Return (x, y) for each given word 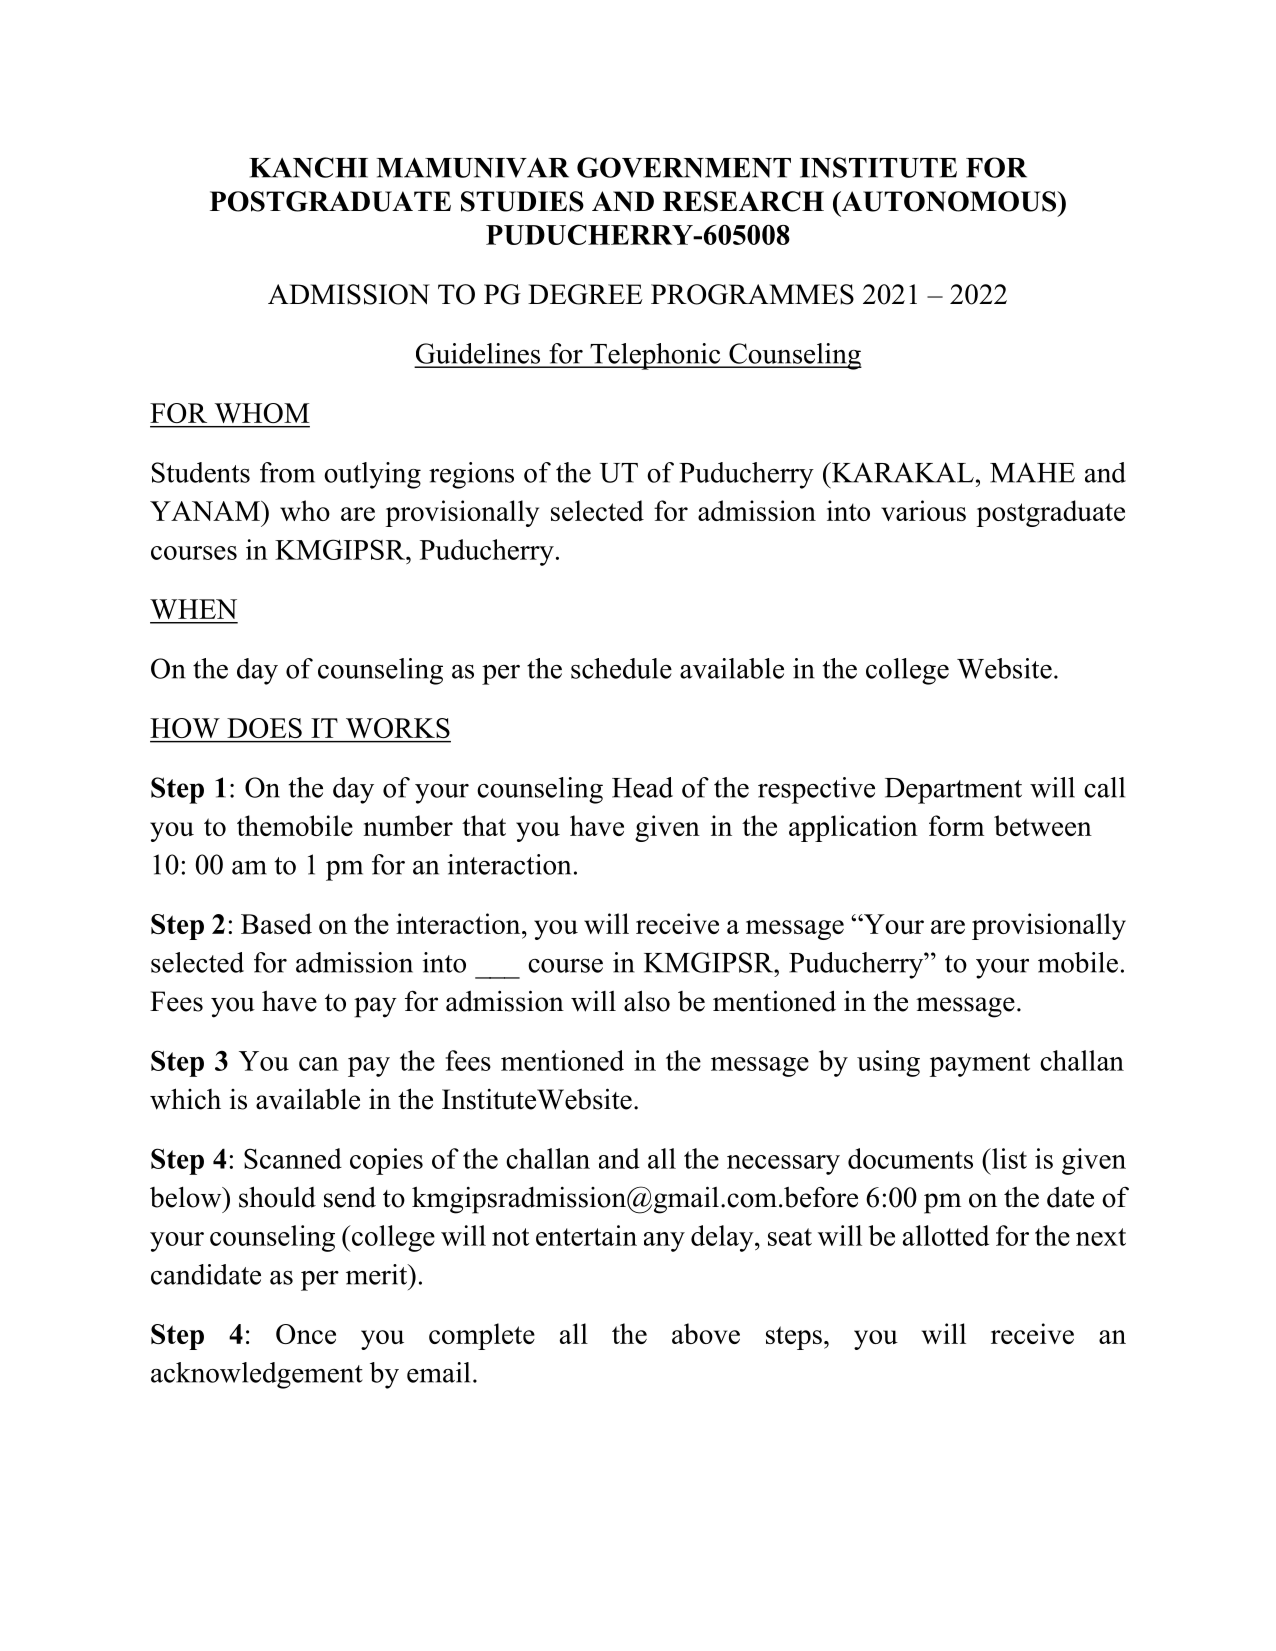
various (923, 510)
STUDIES (522, 201)
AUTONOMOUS (948, 201)
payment (980, 1065)
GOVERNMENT (684, 167)
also (647, 1001)
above (706, 1333)
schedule (621, 668)
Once (306, 1334)
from (287, 472)
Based (276, 923)
